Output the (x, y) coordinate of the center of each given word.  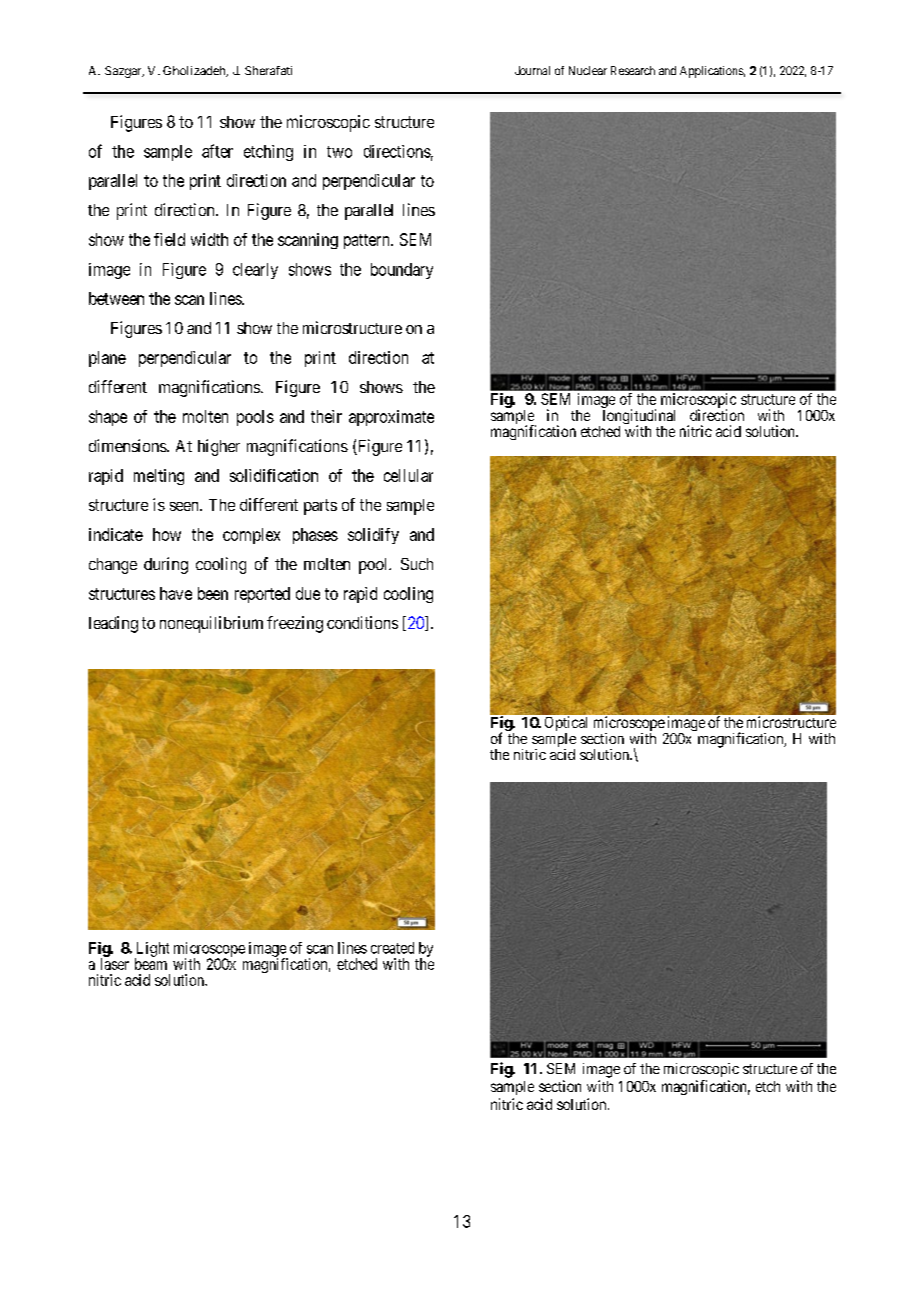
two (339, 152)
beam (151, 964)
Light (152, 950)
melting (159, 477)
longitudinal (639, 418)
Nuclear (588, 70)
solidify (373, 536)
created (392, 948)
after (217, 151)
